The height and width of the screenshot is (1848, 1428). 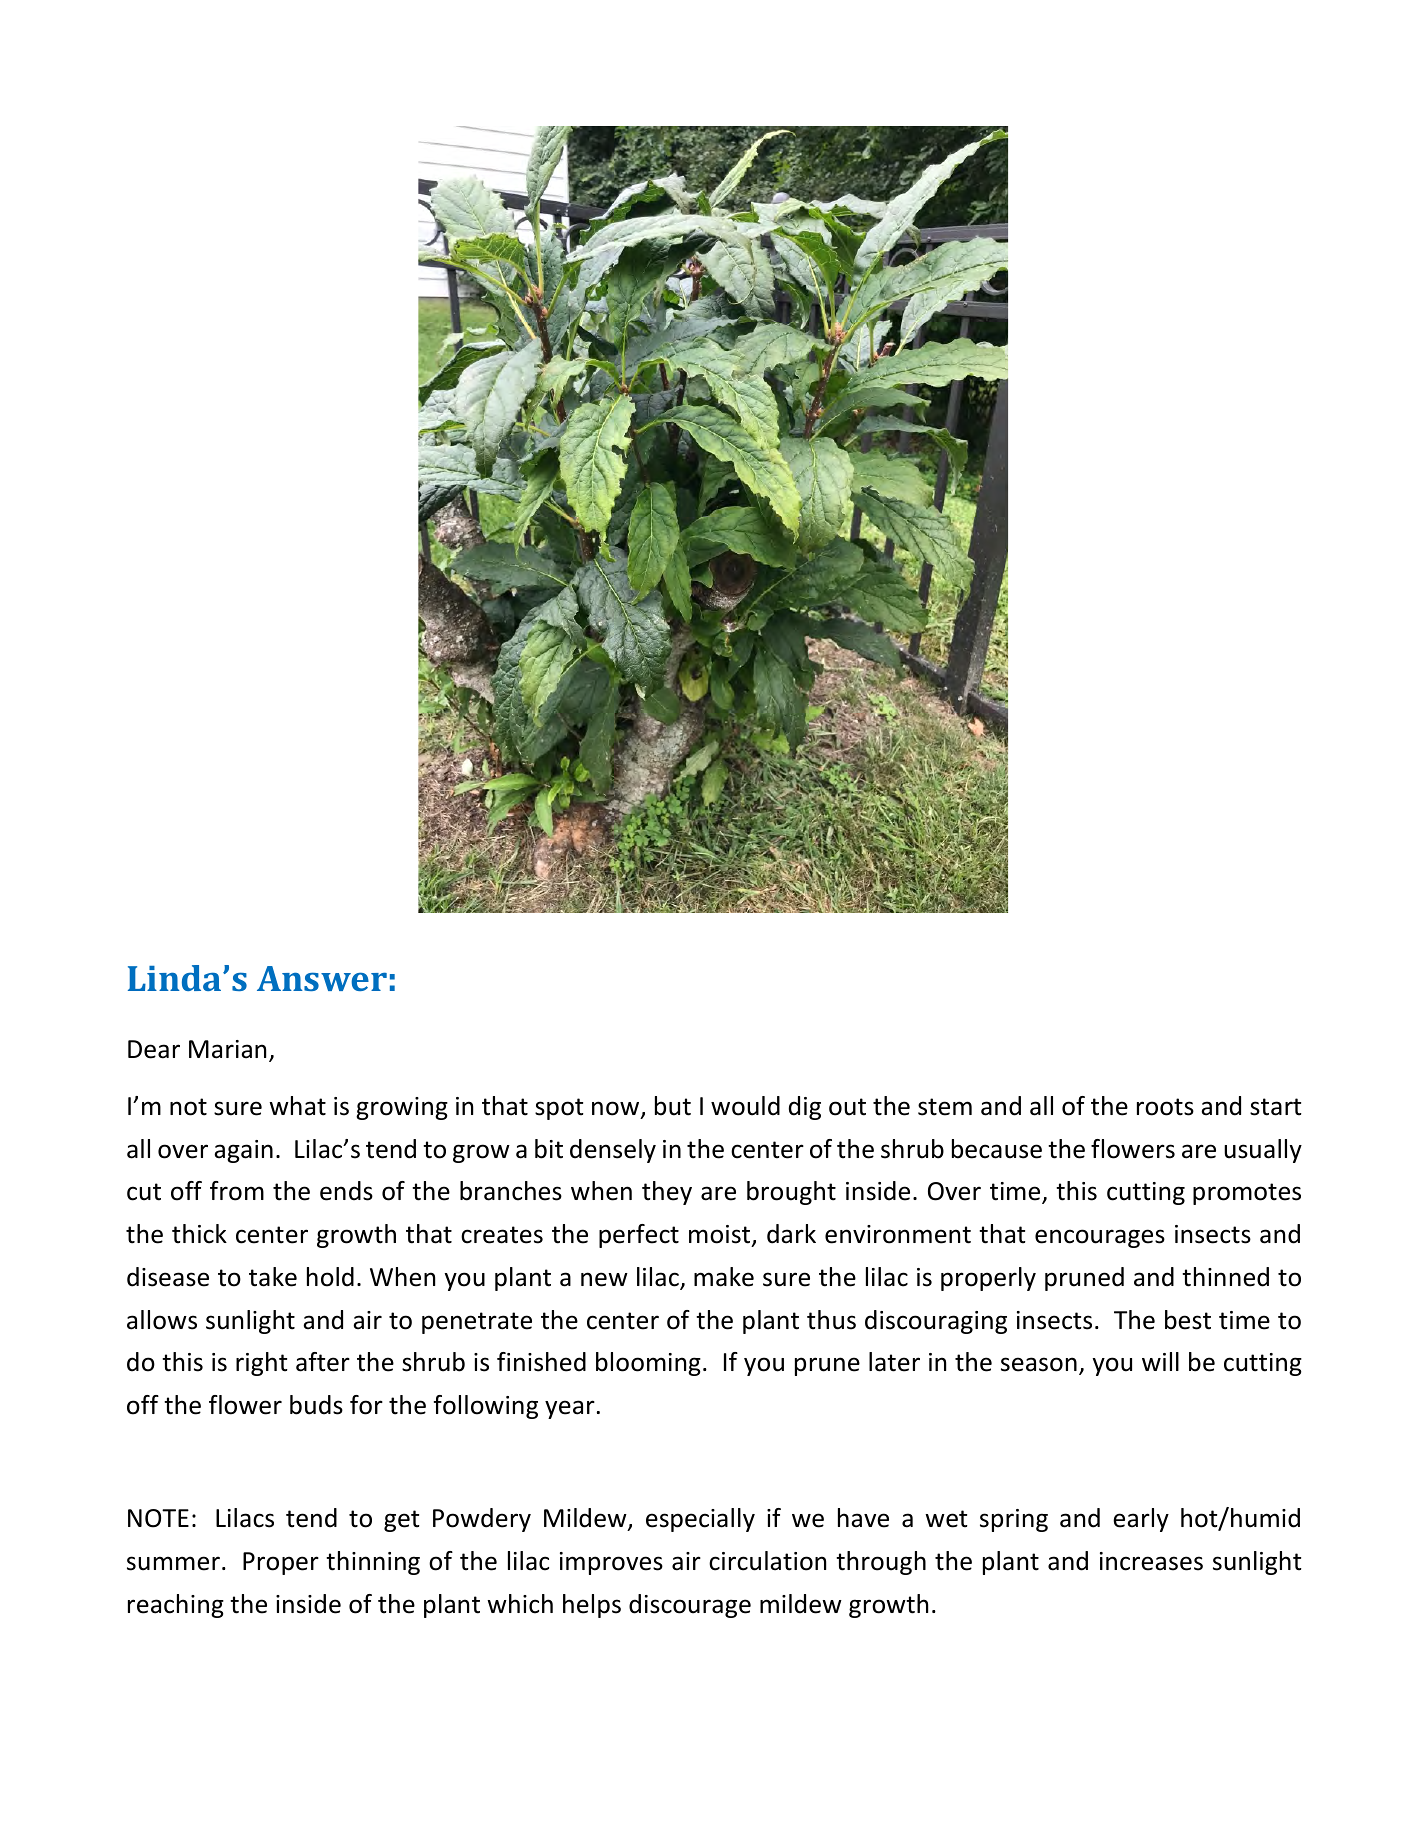 I want to click on would, so click(x=745, y=1106).
